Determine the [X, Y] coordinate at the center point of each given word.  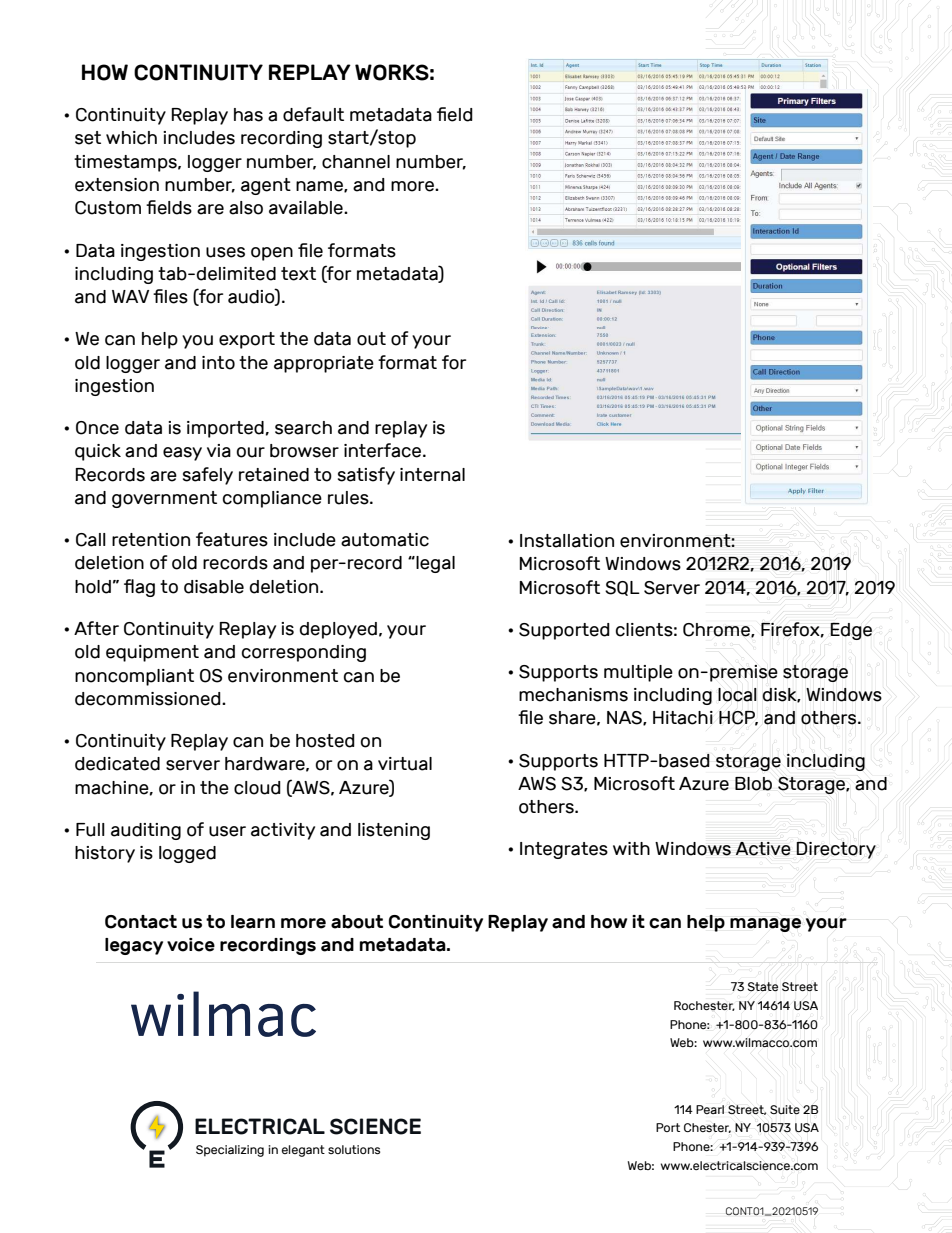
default [313, 114]
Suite [785, 1110]
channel [356, 162]
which [131, 138]
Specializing [230, 1151]
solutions [354, 1149]
